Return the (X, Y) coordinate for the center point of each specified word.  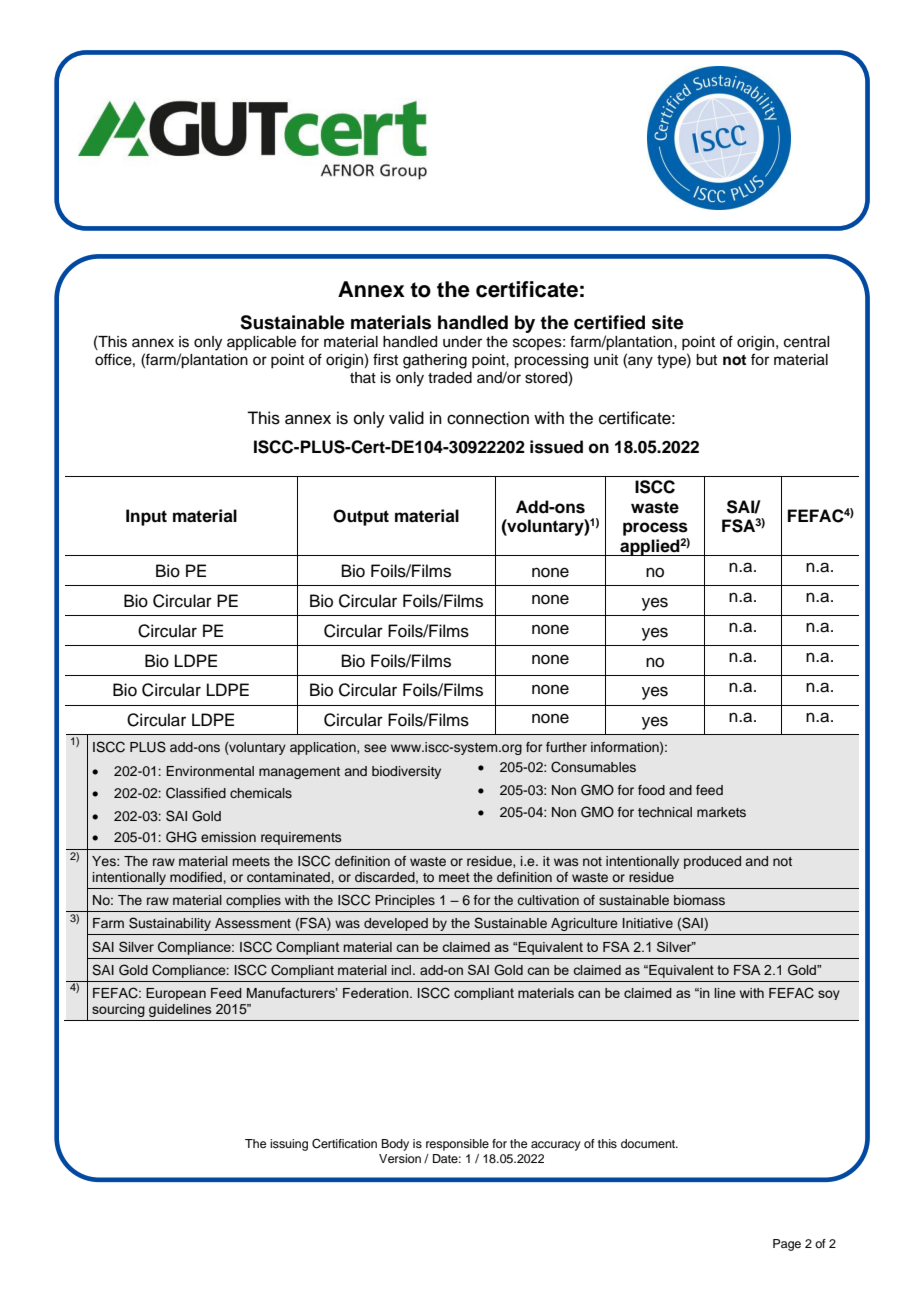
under (462, 342)
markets (721, 812)
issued (556, 447)
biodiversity (406, 772)
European (176, 994)
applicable (261, 343)
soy (829, 995)
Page (787, 1245)
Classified (196, 793)
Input (146, 517)
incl (403, 970)
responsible (457, 1145)
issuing (289, 1145)
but (706, 360)
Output (361, 517)
